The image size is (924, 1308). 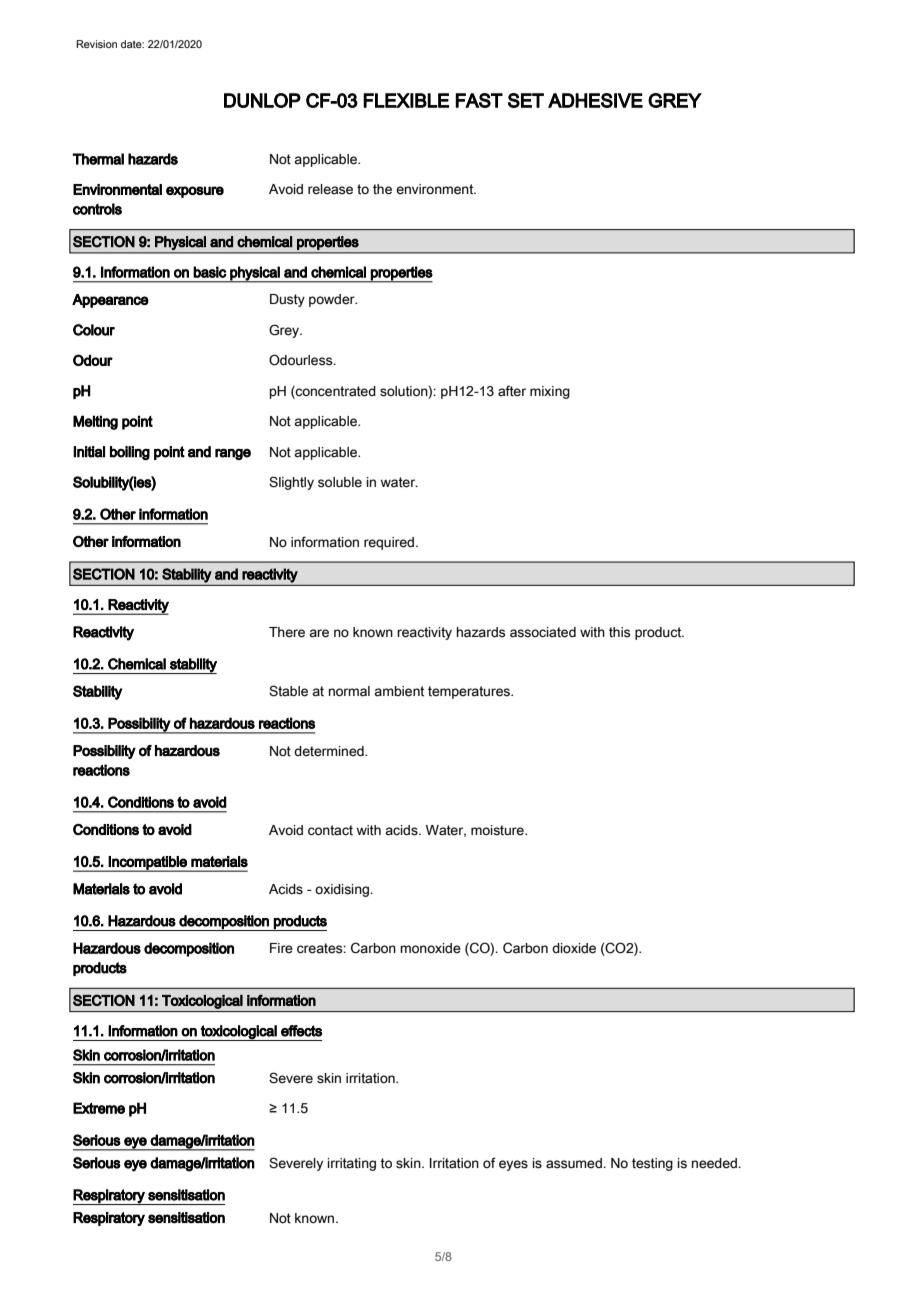 What do you see at coordinates (406, 100) in the screenshot?
I see `FLEXIBLE` at bounding box center [406, 100].
